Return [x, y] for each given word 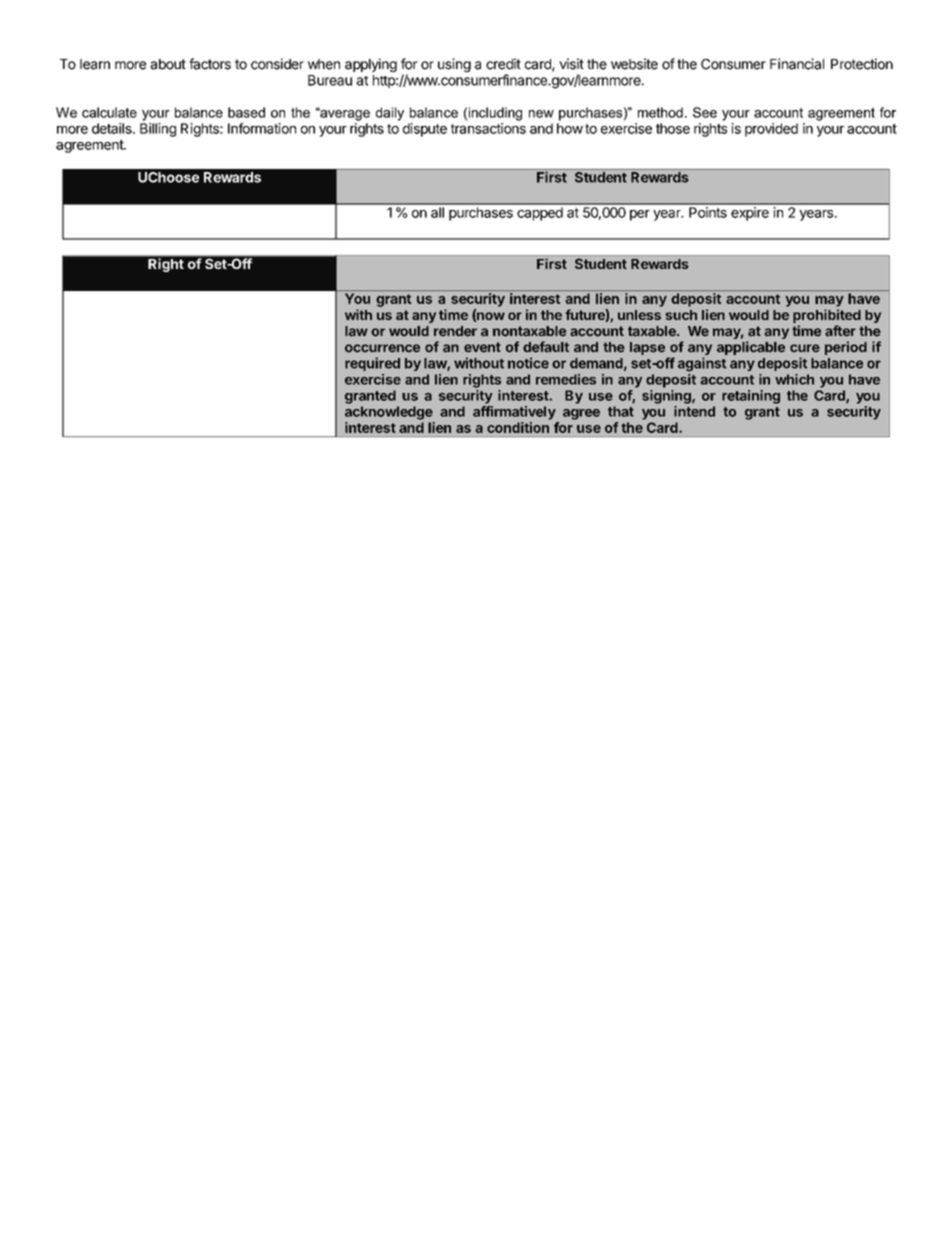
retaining [751, 397]
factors [210, 64]
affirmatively [514, 413]
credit [503, 64]
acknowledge [389, 413]
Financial [797, 64]
